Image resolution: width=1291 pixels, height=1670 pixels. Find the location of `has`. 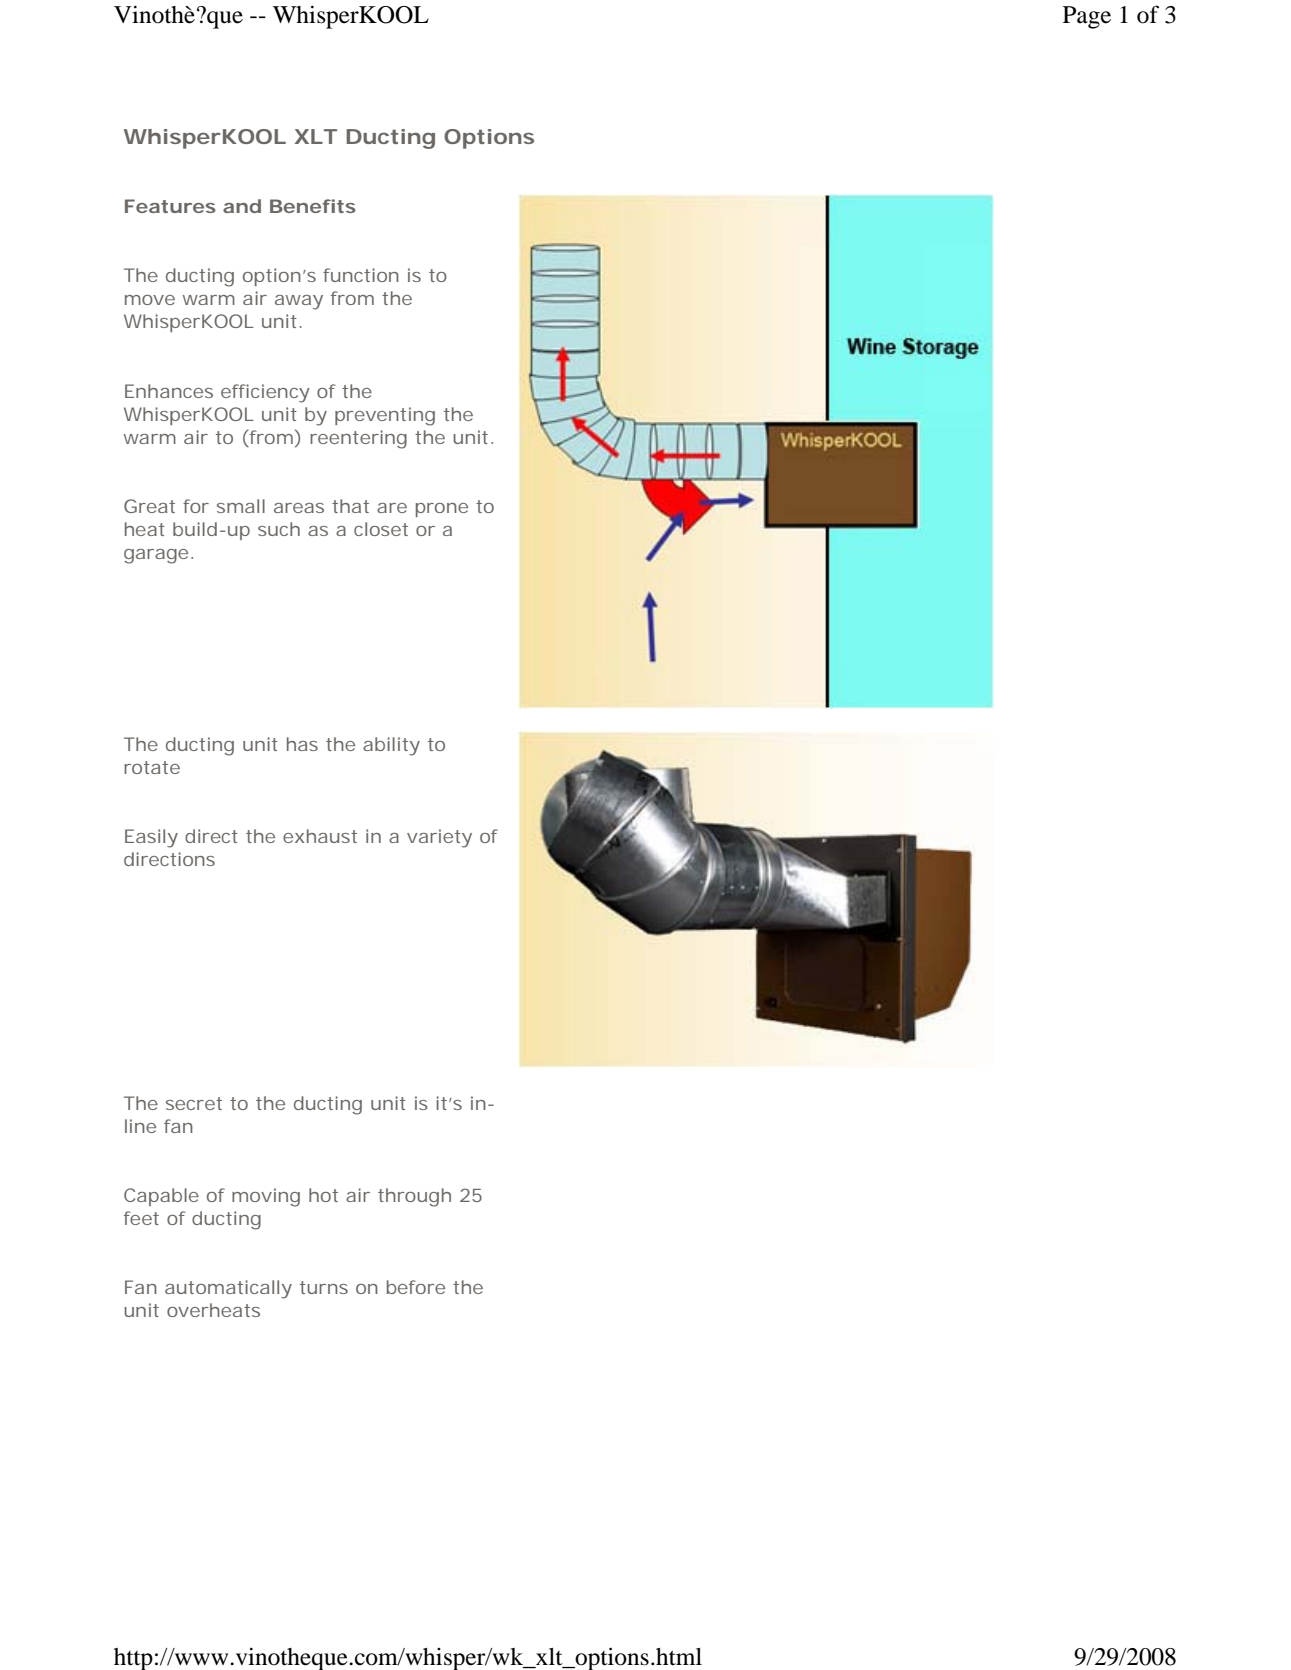

has is located at coordinates (302, 744).
